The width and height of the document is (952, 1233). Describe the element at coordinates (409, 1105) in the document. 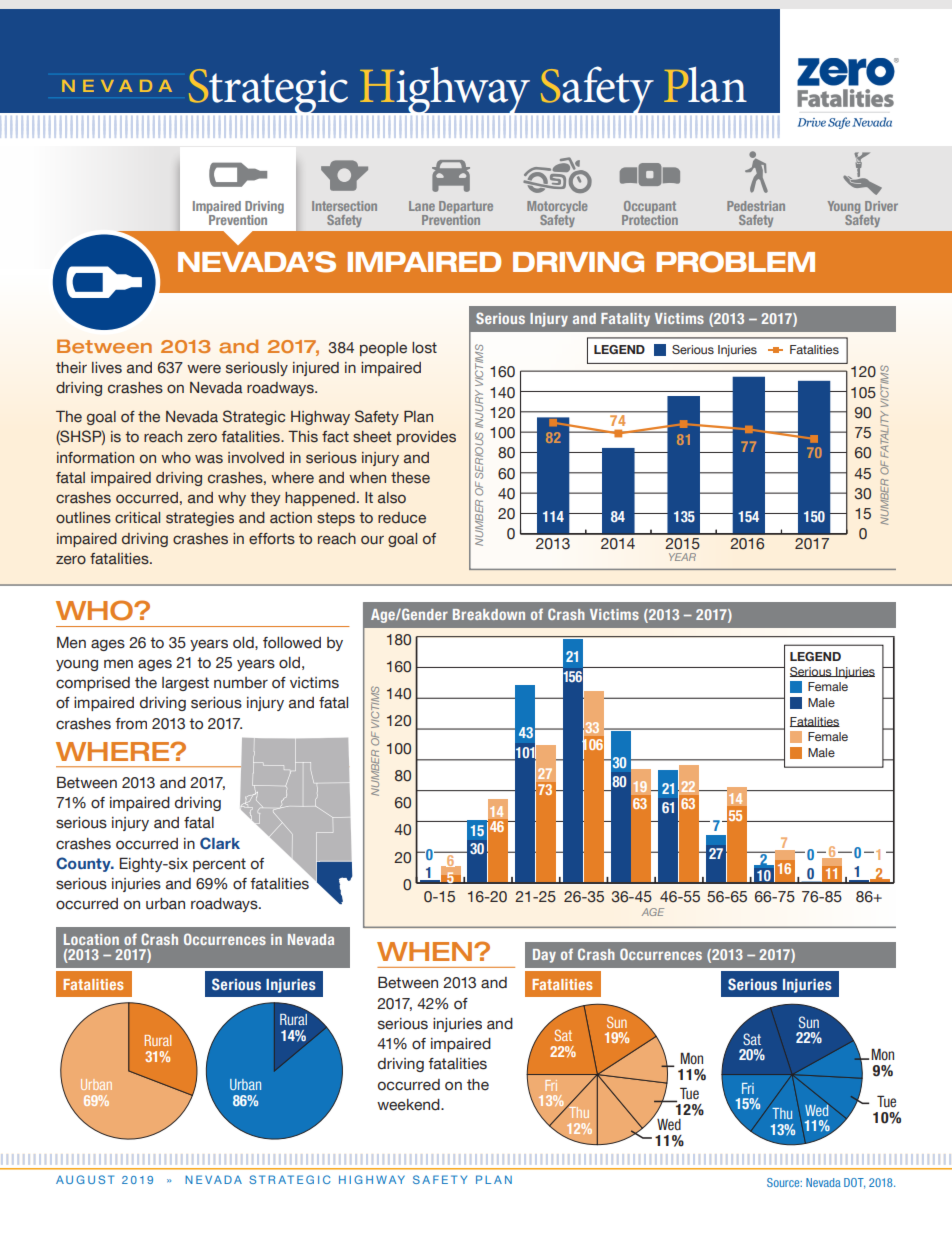

I see `weekend` at that location.
